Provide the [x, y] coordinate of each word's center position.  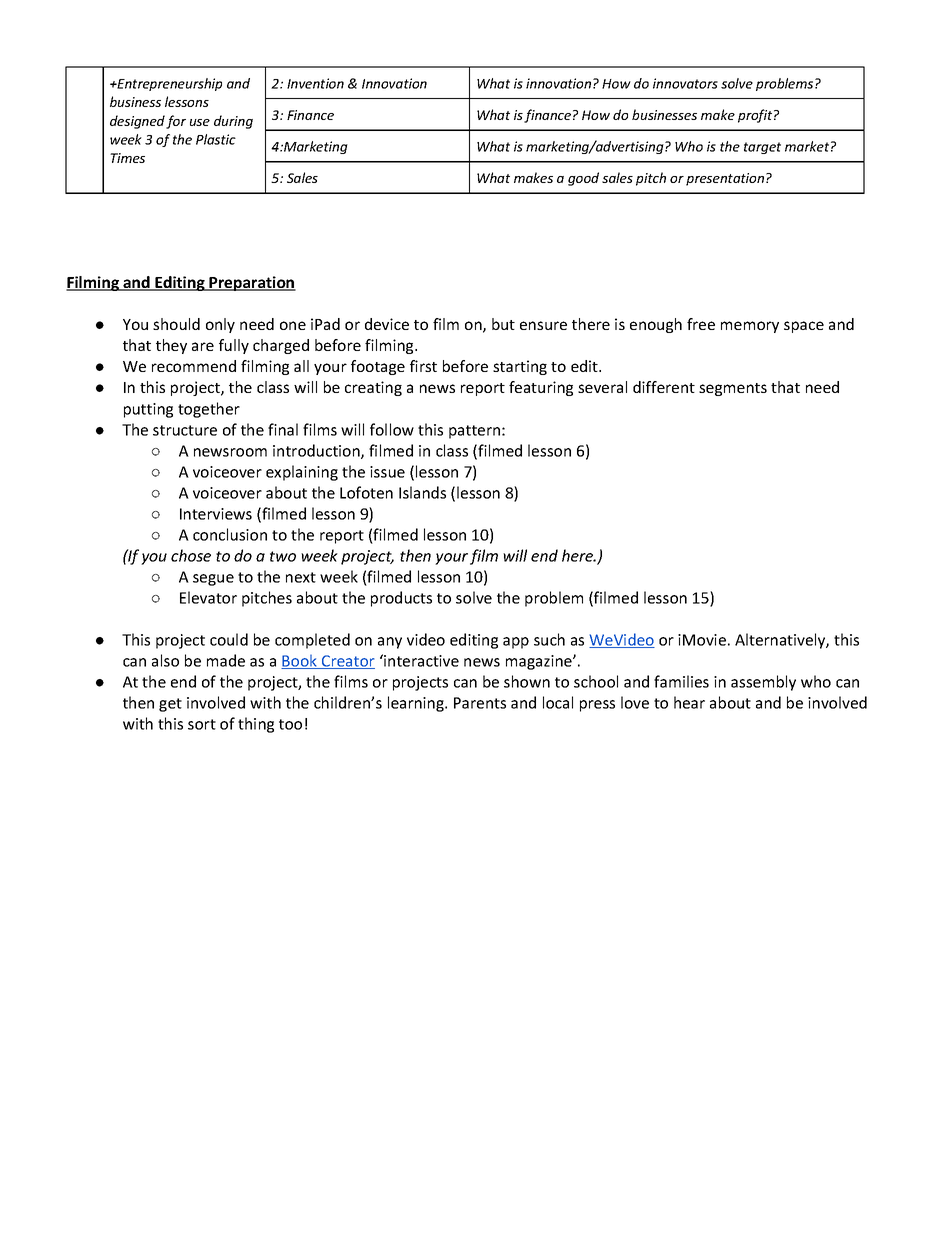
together [209, 410]
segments [733, 389]
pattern [474, 432]
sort [202, 724]
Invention [315, 83]
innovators [685, 83]
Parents [480, 703]
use [200, 122]
